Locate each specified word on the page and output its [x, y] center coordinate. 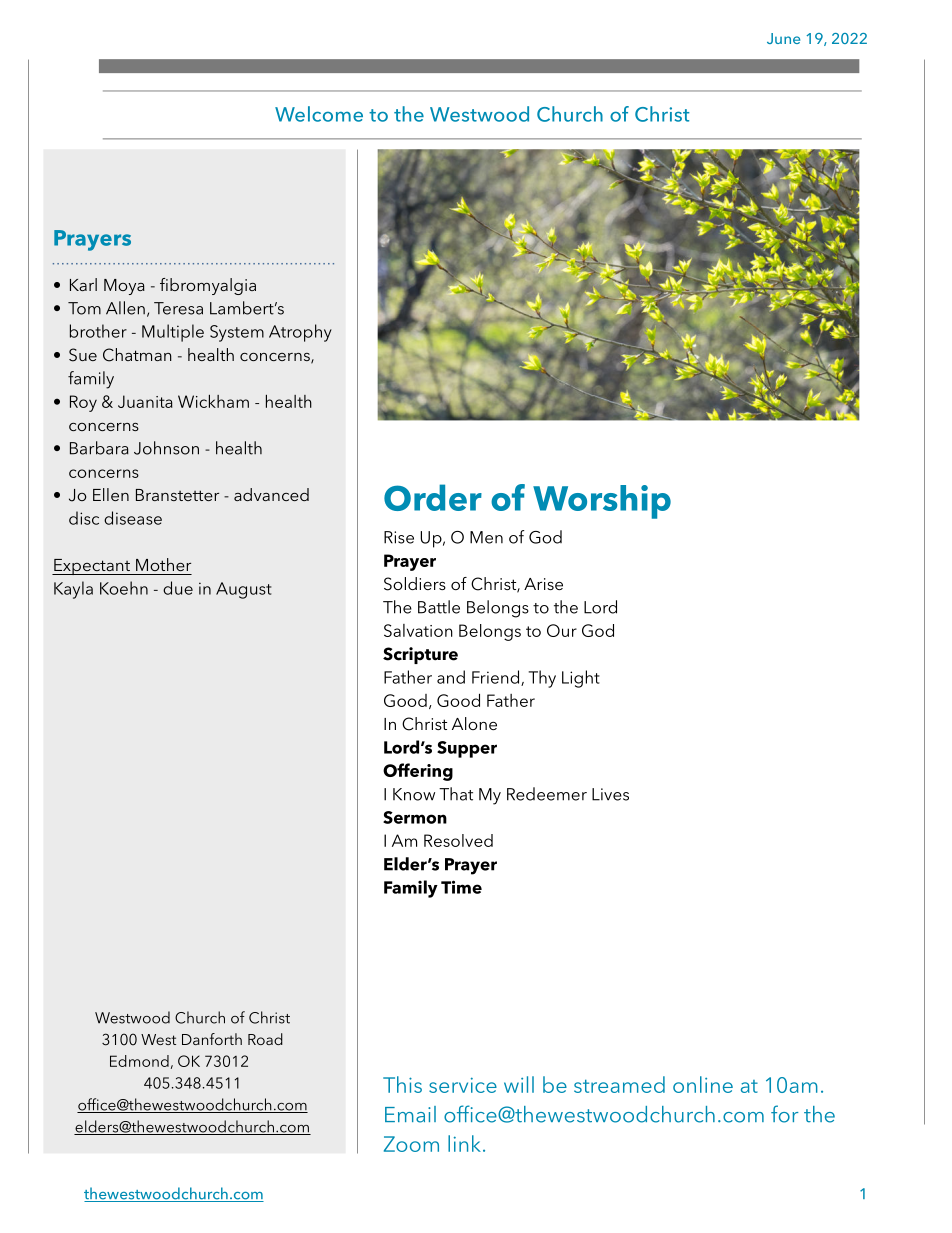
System [237, 333]
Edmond [139, 1061]
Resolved [458, 840]
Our [562, 630]
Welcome [319, 114]
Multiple [173, 333]
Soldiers [415, 584]
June [783, 38]
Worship [602, 502]
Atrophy [300, 333]
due [178, 588]
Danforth [212, 1039]
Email [410, 1114]
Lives [610, 794]
